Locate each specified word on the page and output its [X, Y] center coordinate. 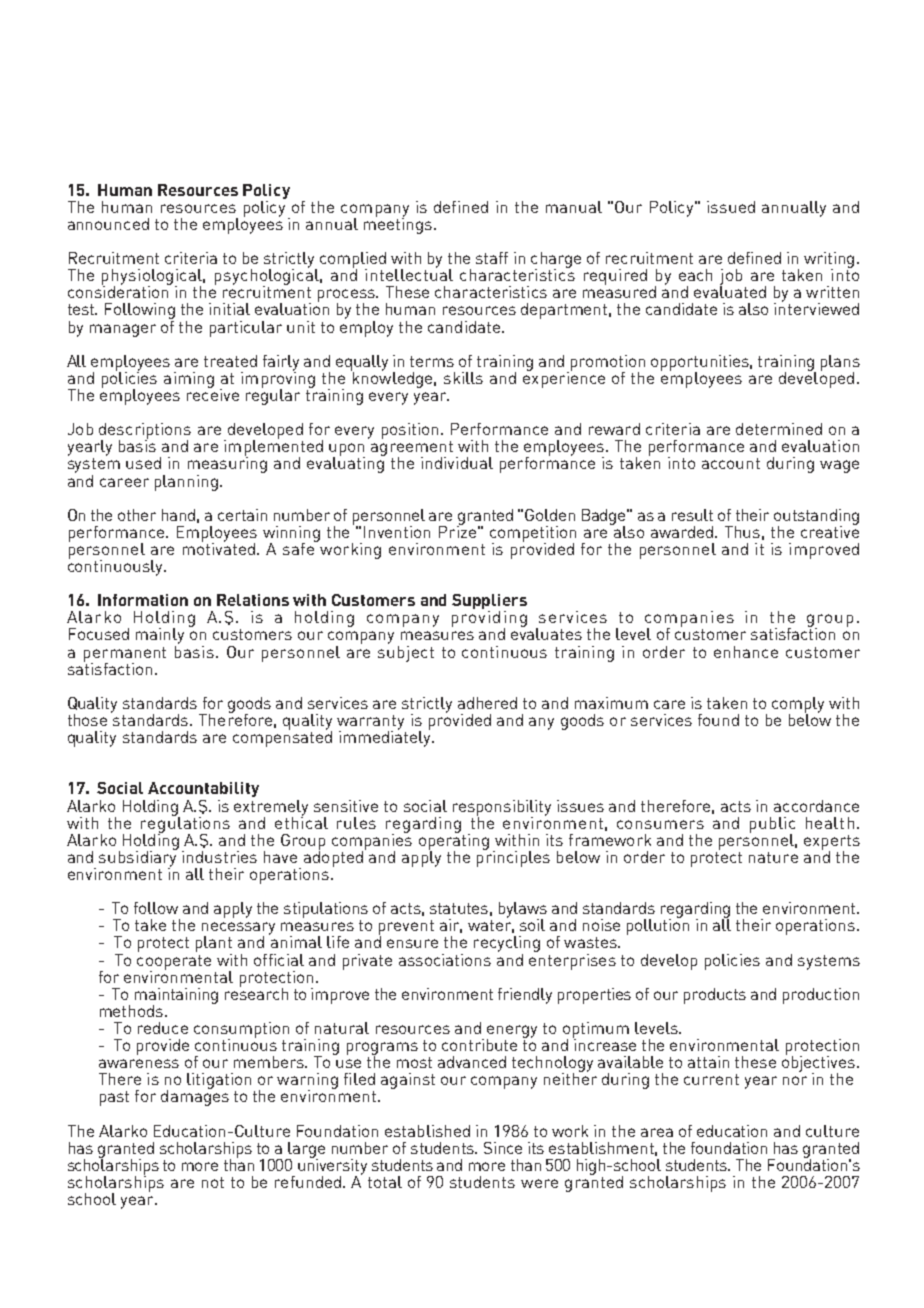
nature [773, 857]
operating [454, 841]
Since [503, 1148]
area [657, 1132]
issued [731, 207]
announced [108, 224]
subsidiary [138, 858]
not [213, 1182]
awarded [683, 532]
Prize [457, 530]
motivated [220, 547]
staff [492, 258]
